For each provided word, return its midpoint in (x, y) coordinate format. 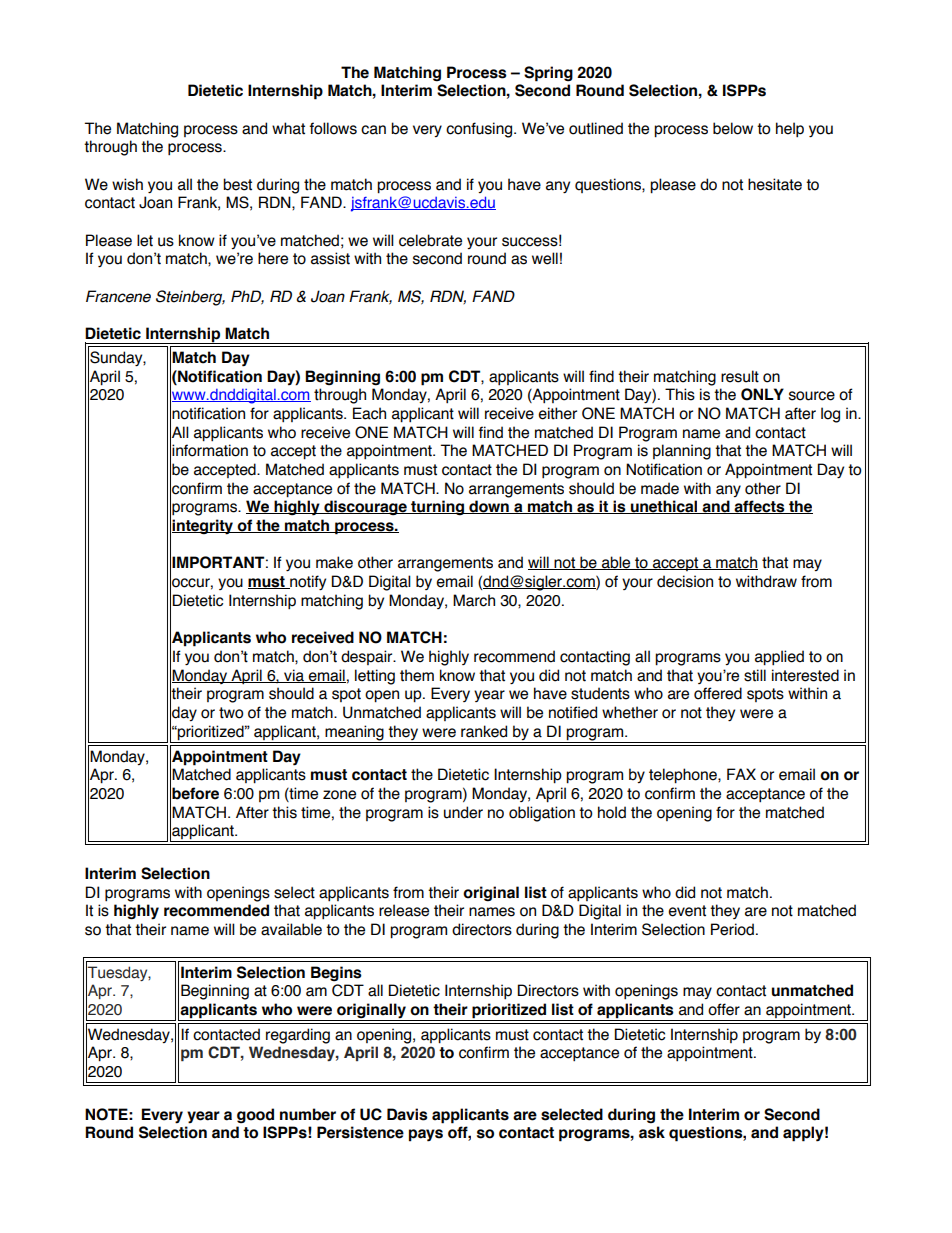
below (733, 128)
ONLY (762, 394)
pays (426, 1135)
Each (369, 413)
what (288, 128)
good (255, 1116)
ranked (484, 731)
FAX (741, 774)
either (557, 413)
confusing (480, 130)
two (231, 713)
